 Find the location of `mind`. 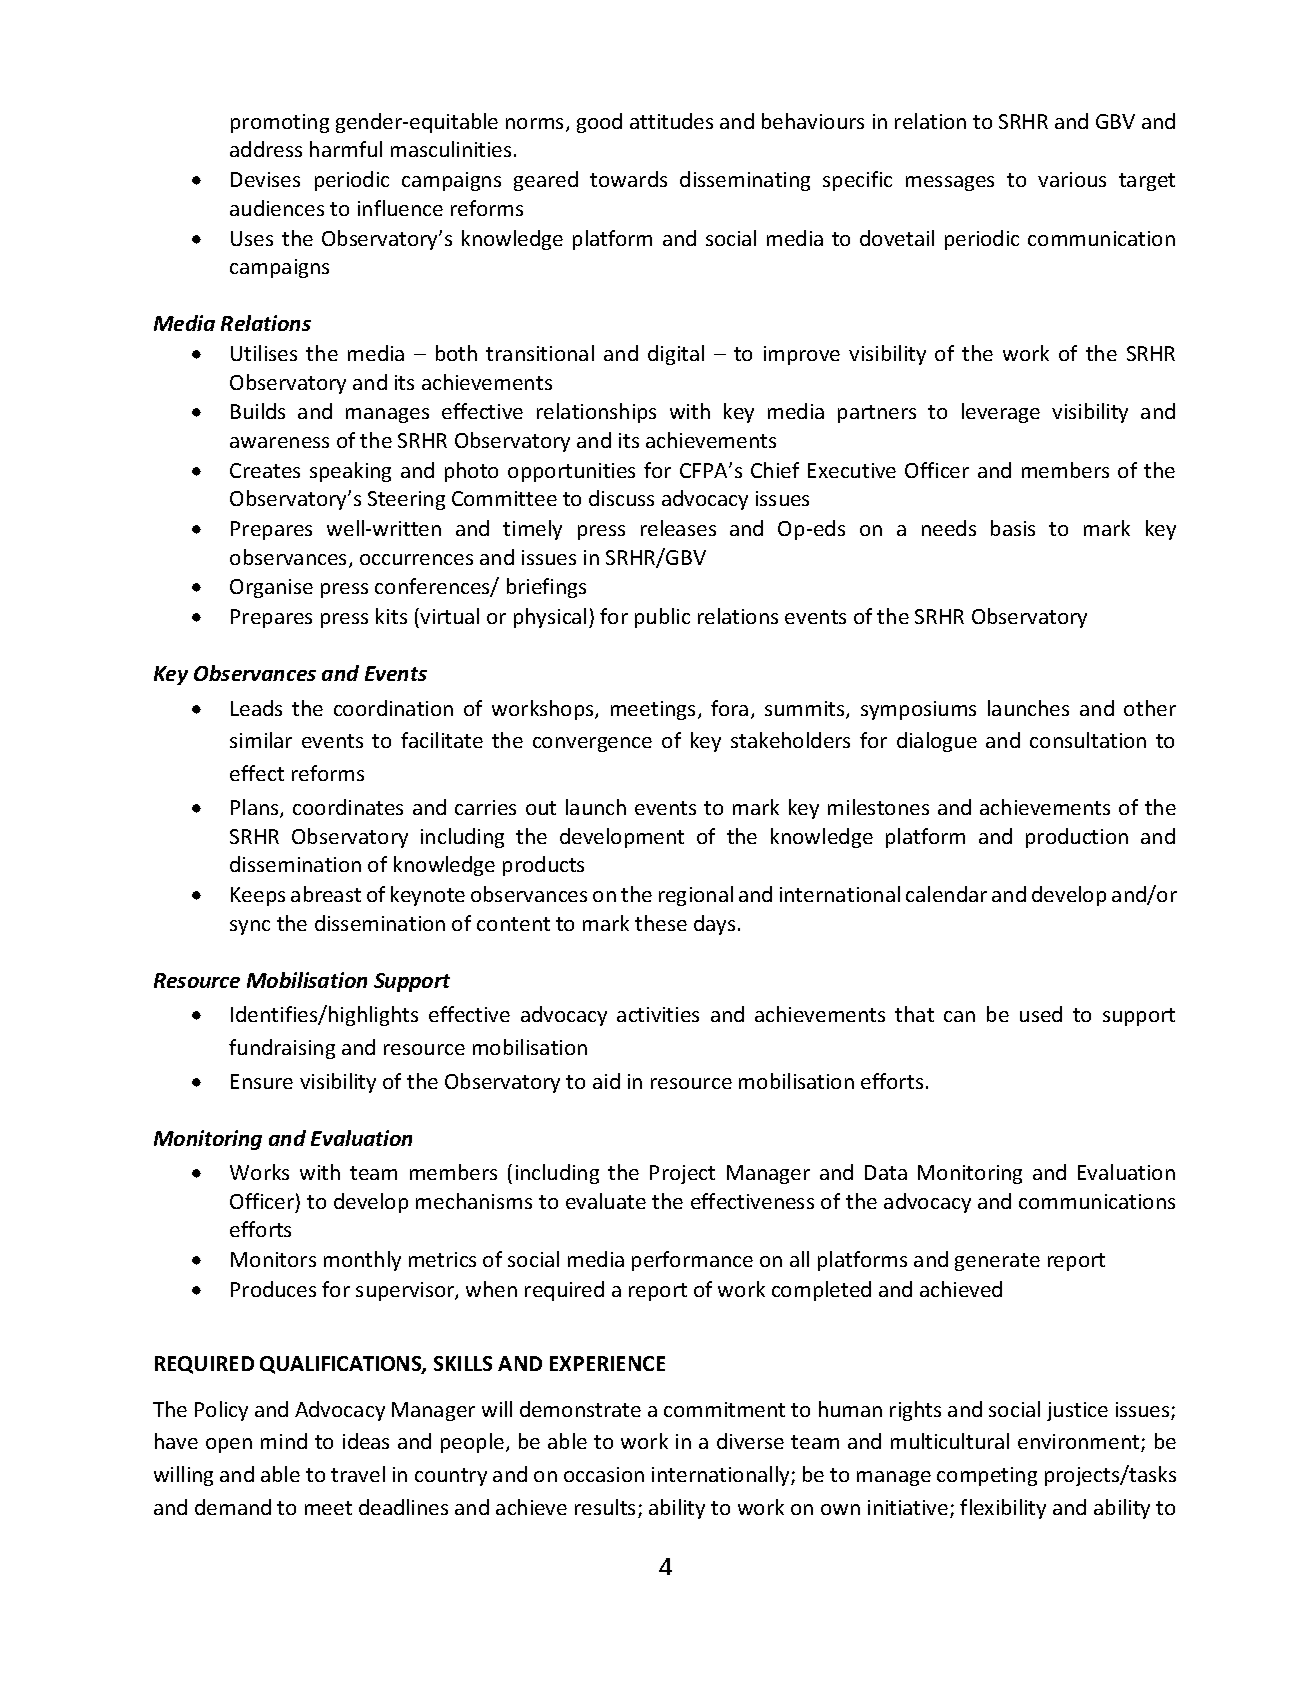

mind is located at coordinates (284, 1441).
